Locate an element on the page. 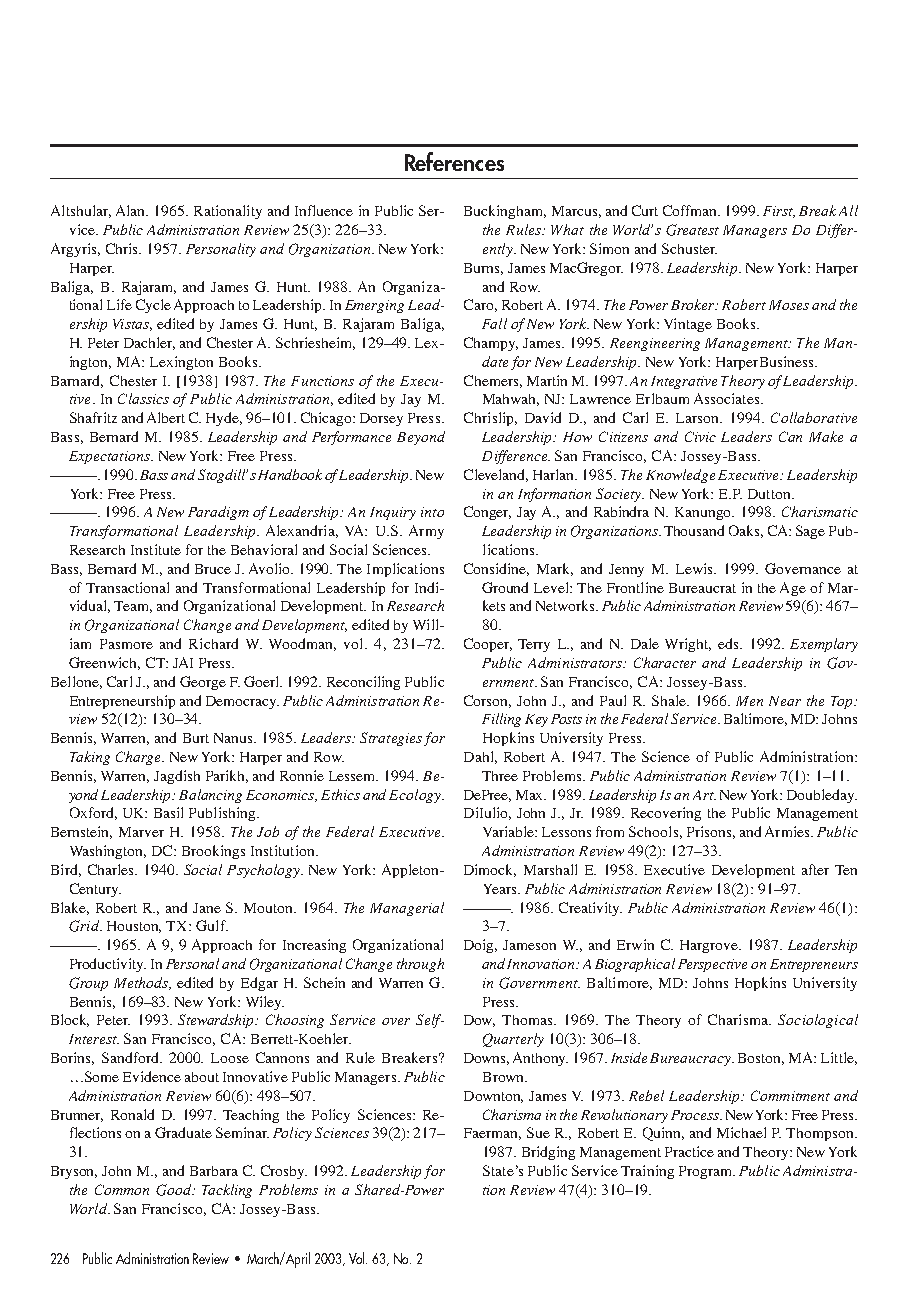 The width and height of the document is (906, 1316). References is located at coordinates (454, 161).
